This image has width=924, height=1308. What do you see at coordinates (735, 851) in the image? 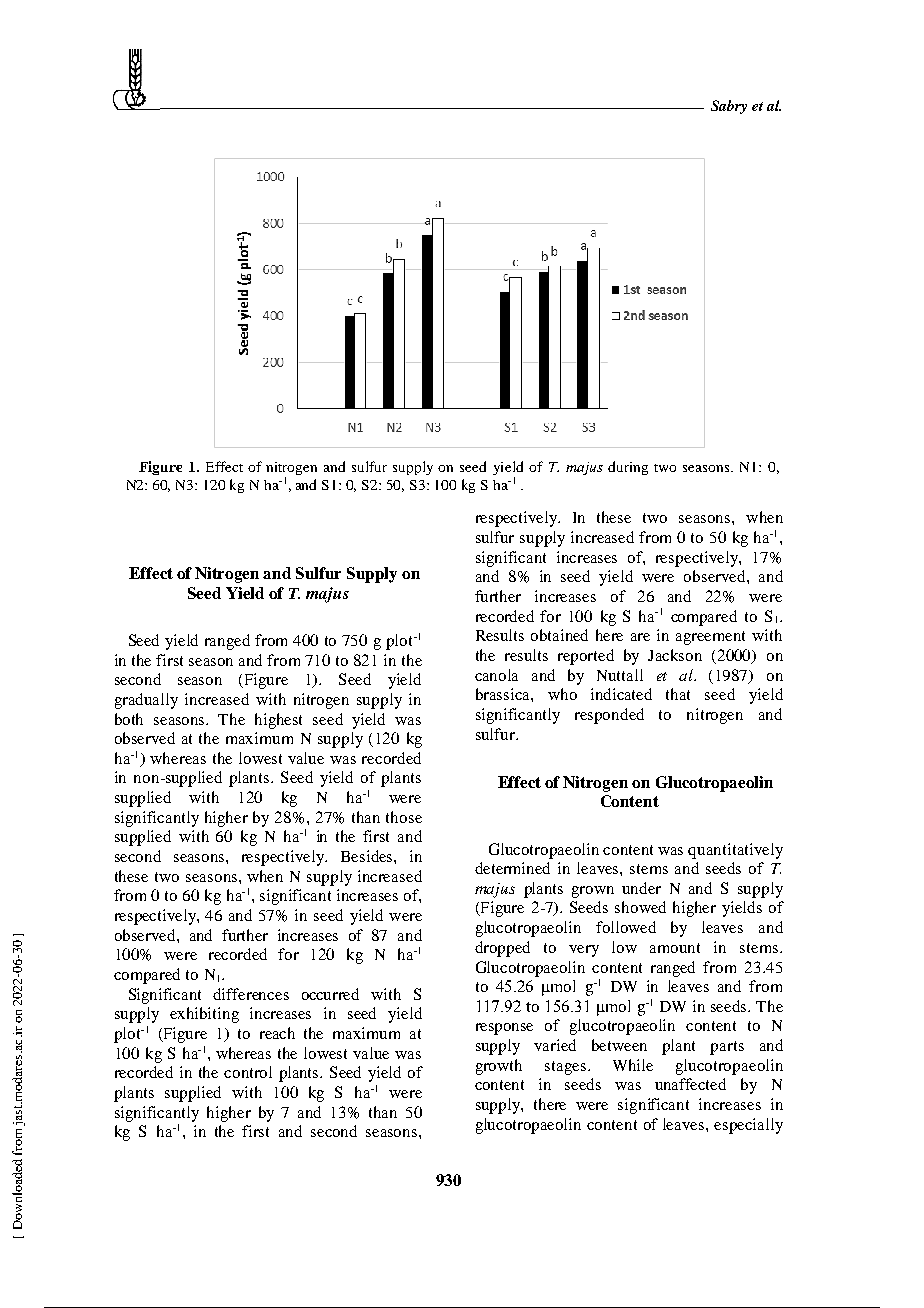
I see `quantitatively` at bounding box center [735, 851].
